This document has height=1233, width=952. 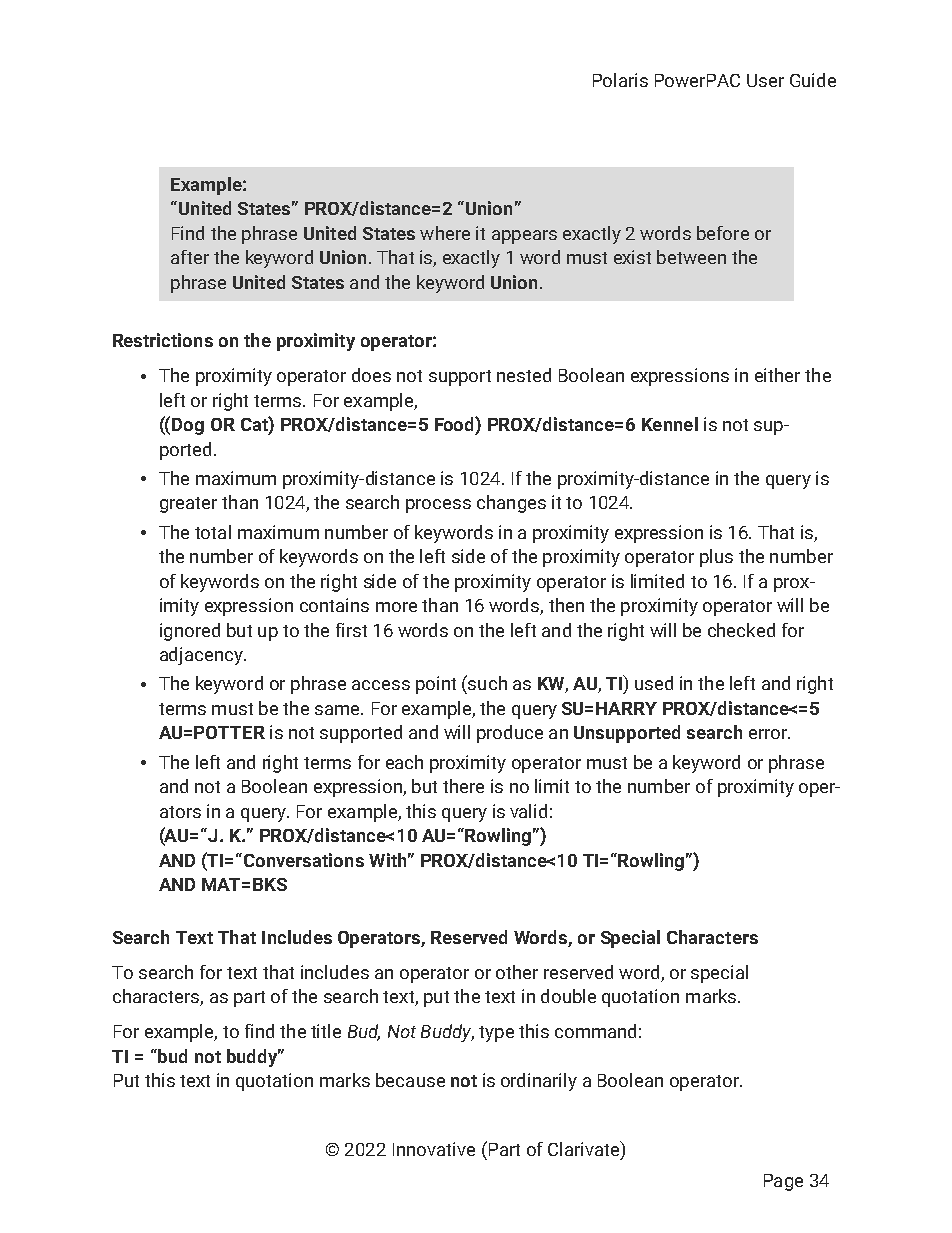 I want to click on other, so click(x=517, y=972).
